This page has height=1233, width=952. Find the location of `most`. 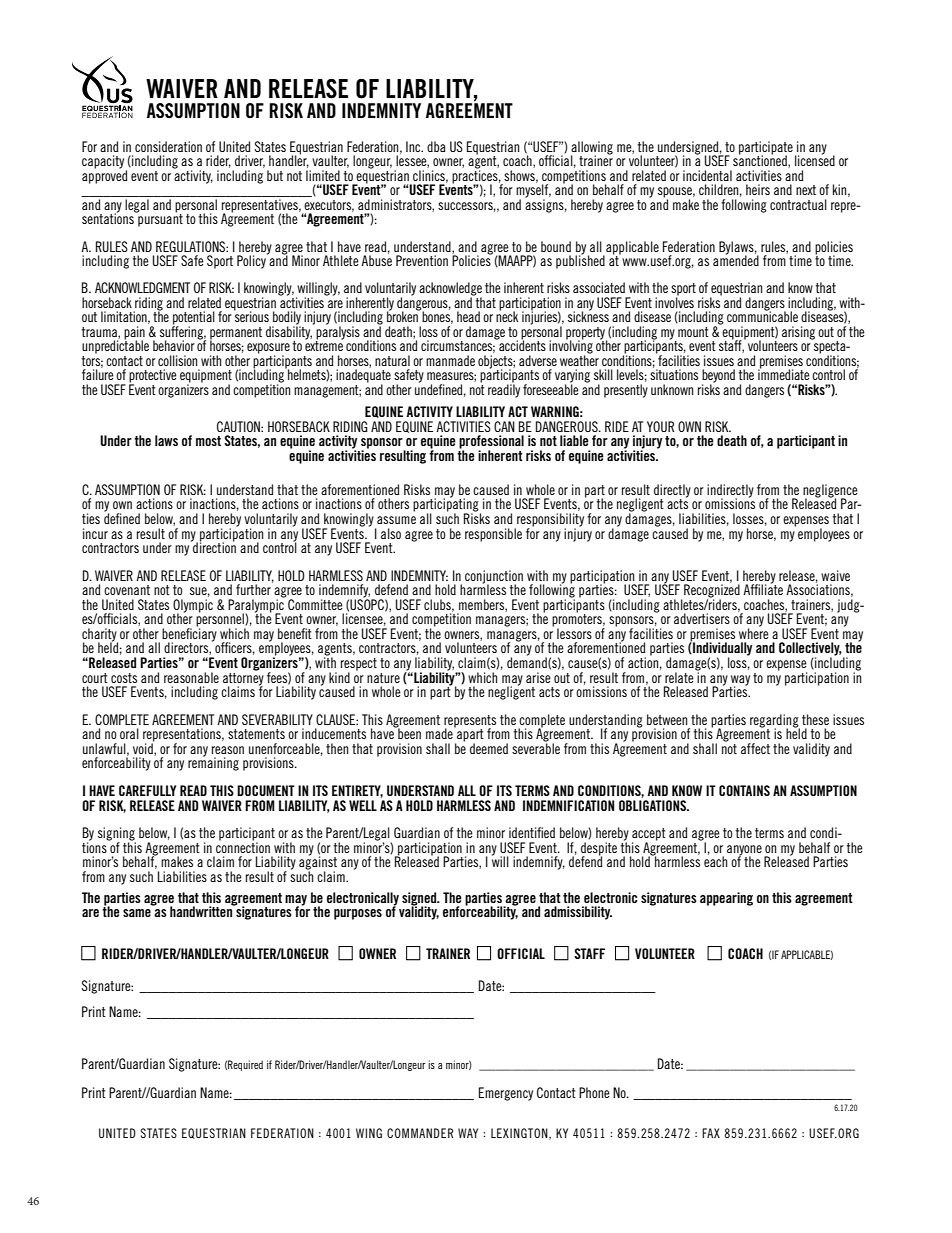

most is located at coordinates (208, 441).
